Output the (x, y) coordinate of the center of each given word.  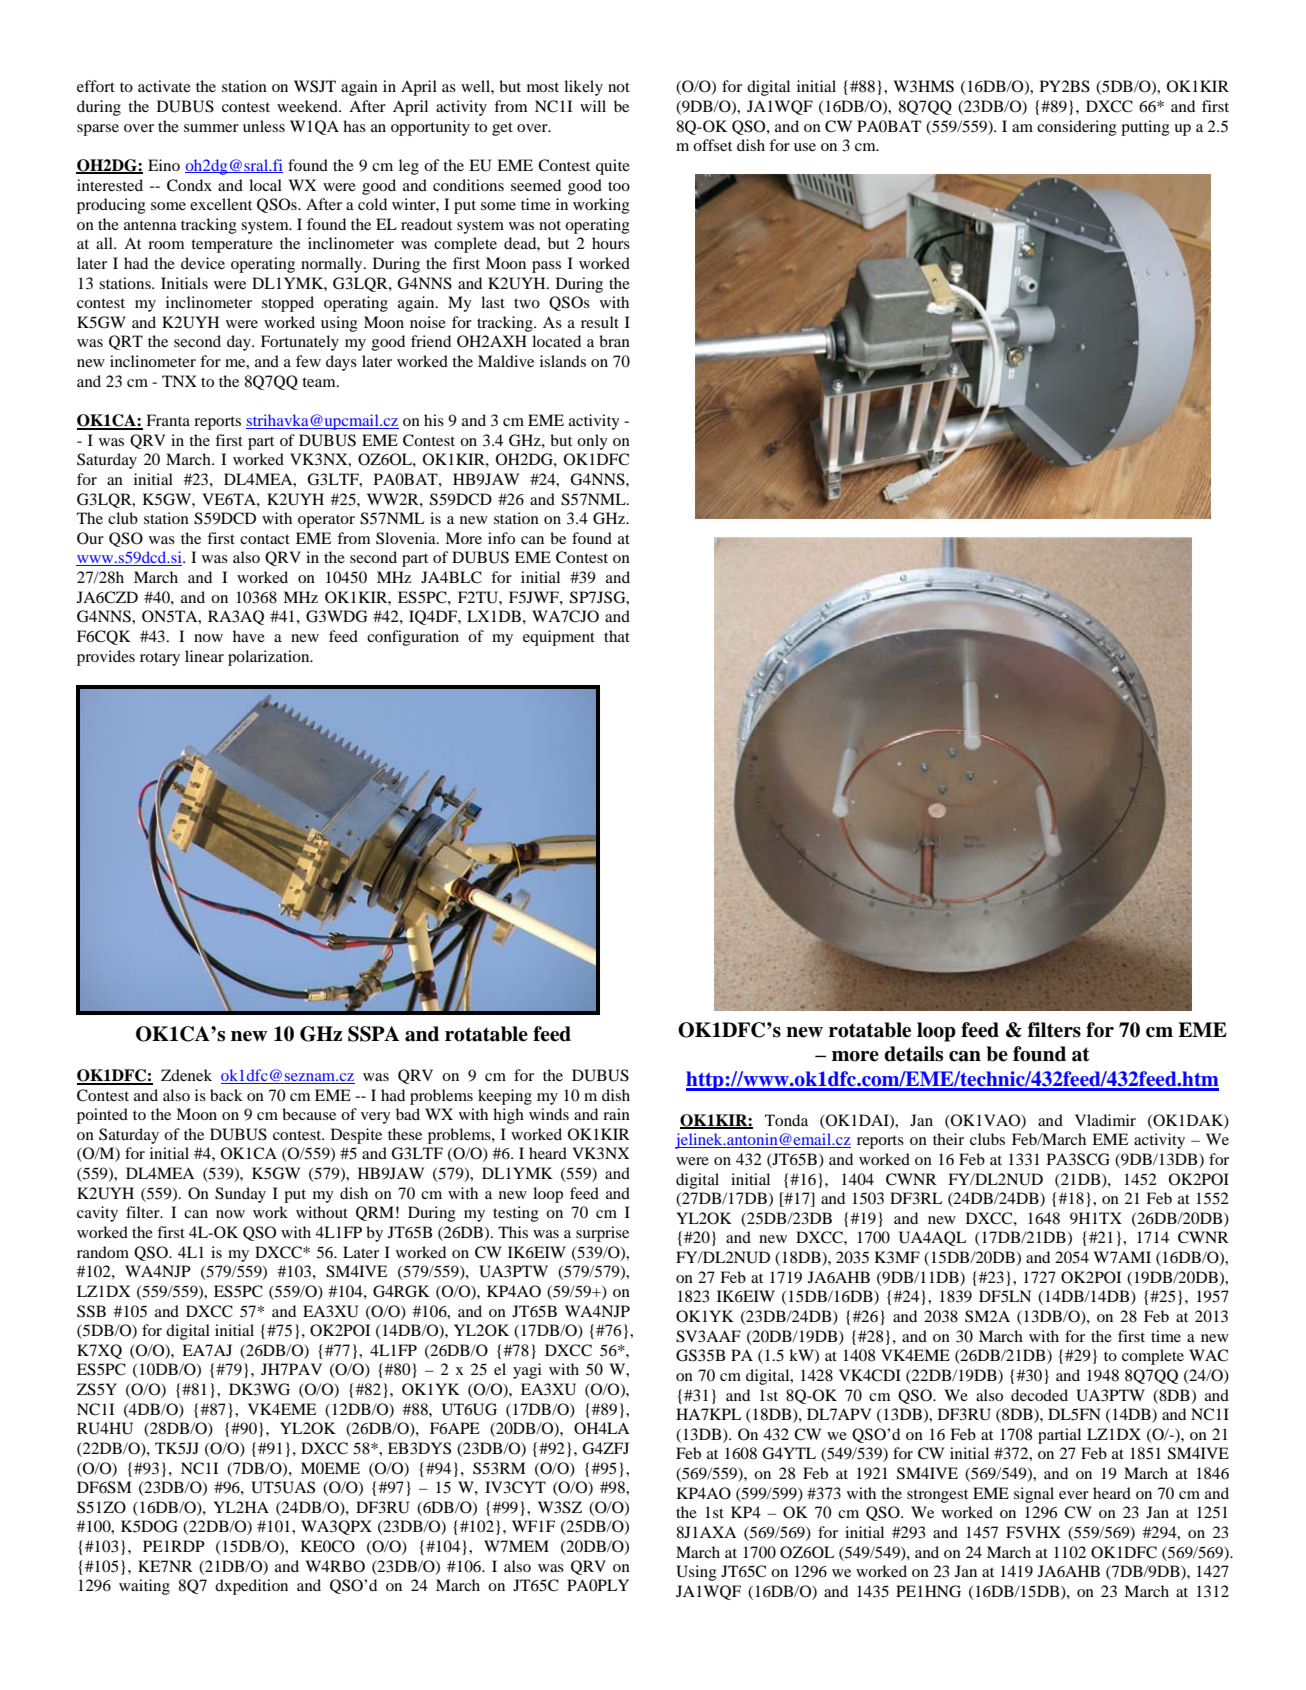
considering (1077, 128)
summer (211, 128)
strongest (937, 1496)
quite (613, 167)
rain (616, 1114)
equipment (559, 638)
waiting (144, 1587)
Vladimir (1105, 1120)
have (249, 636)
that (617, 636)
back (226, 1095)
